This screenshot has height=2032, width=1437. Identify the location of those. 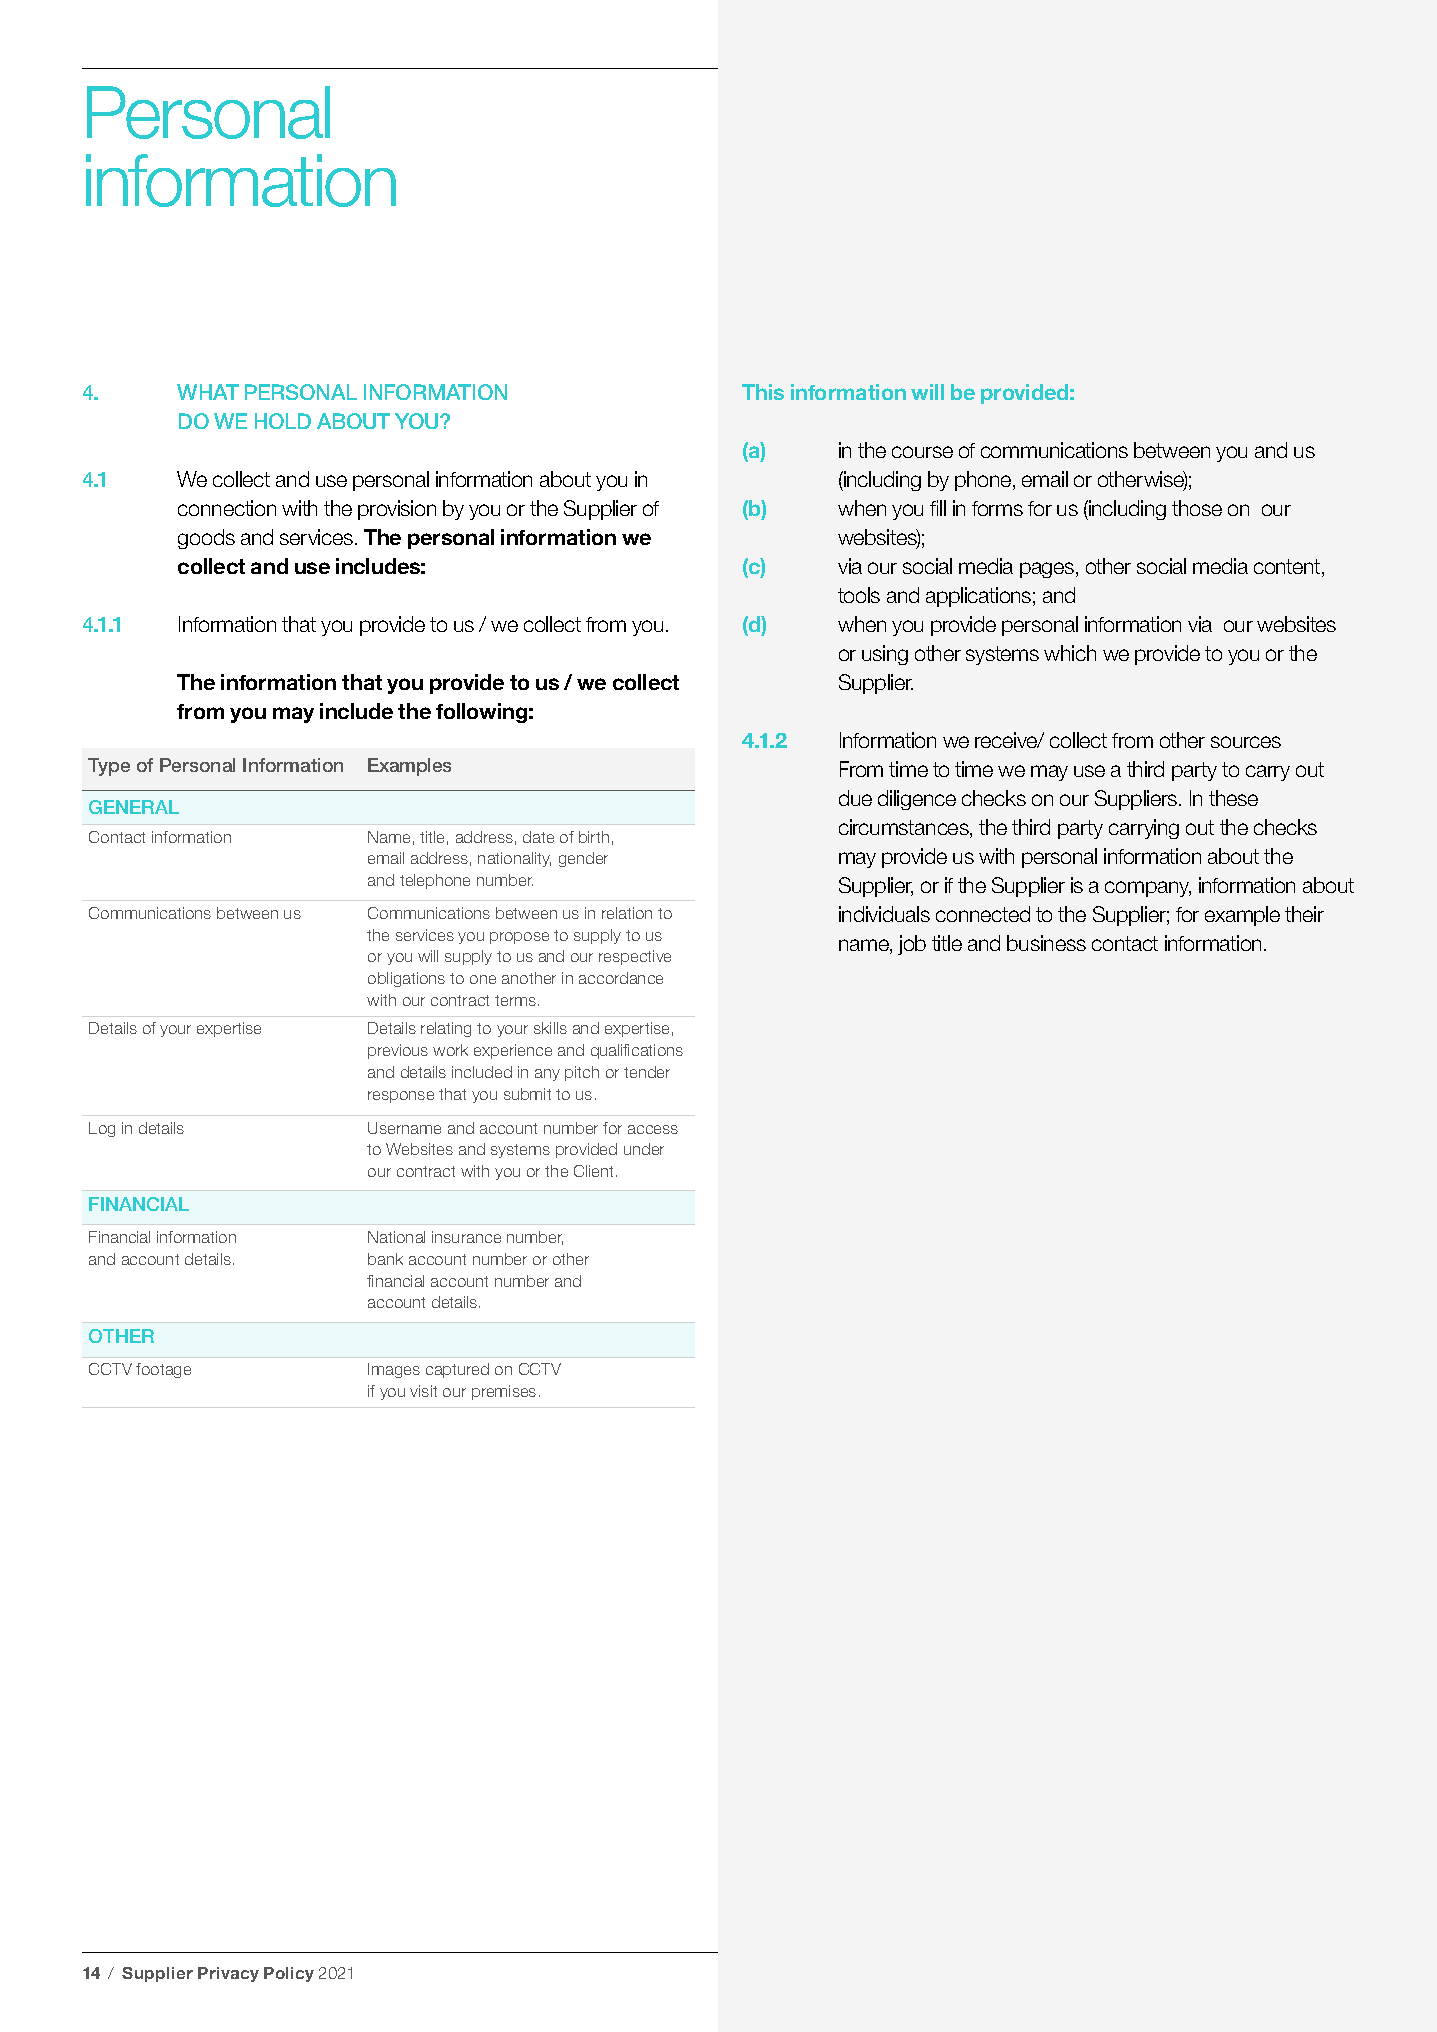
(1197, 508).
